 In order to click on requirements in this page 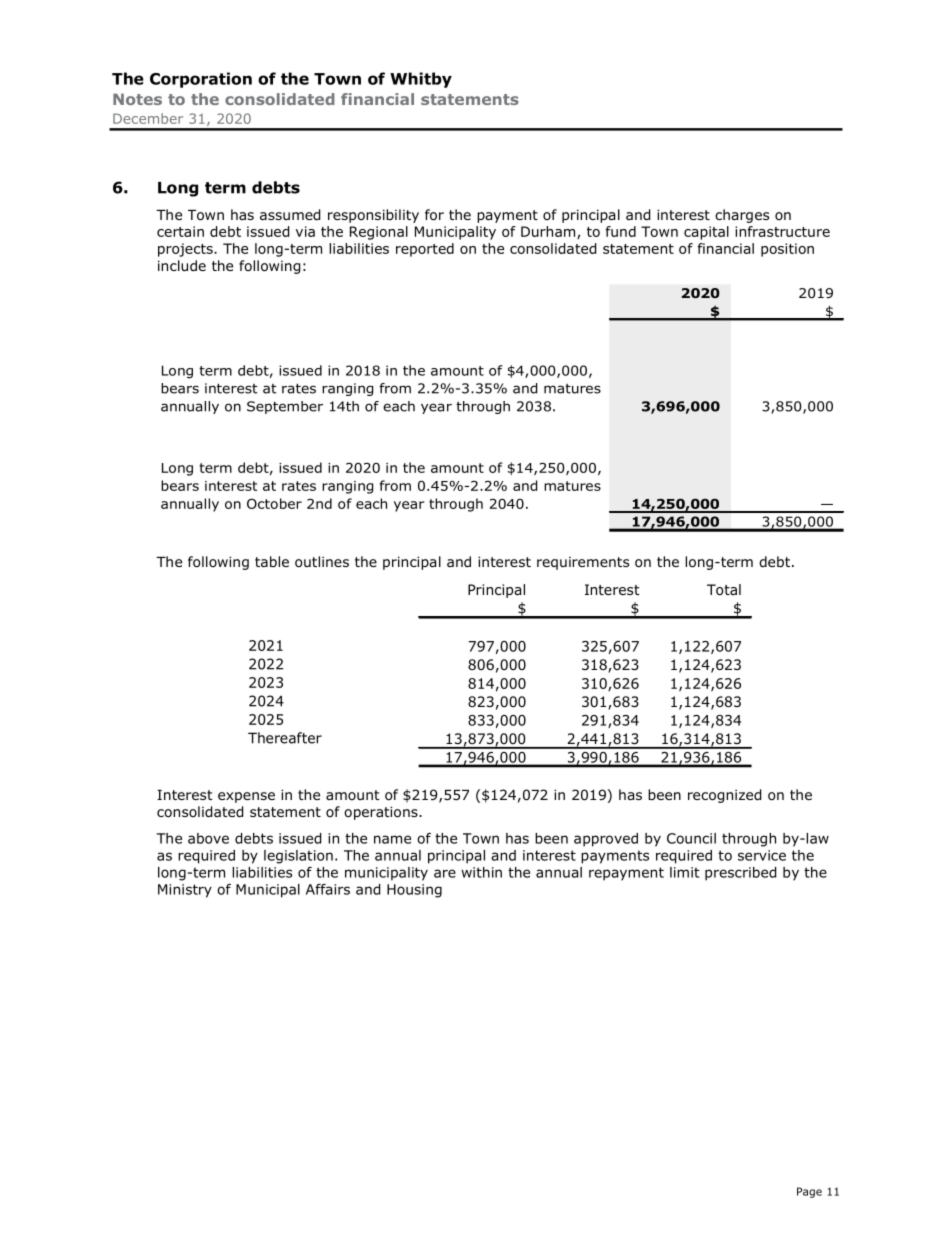, I will do `click(583, 563)`.
